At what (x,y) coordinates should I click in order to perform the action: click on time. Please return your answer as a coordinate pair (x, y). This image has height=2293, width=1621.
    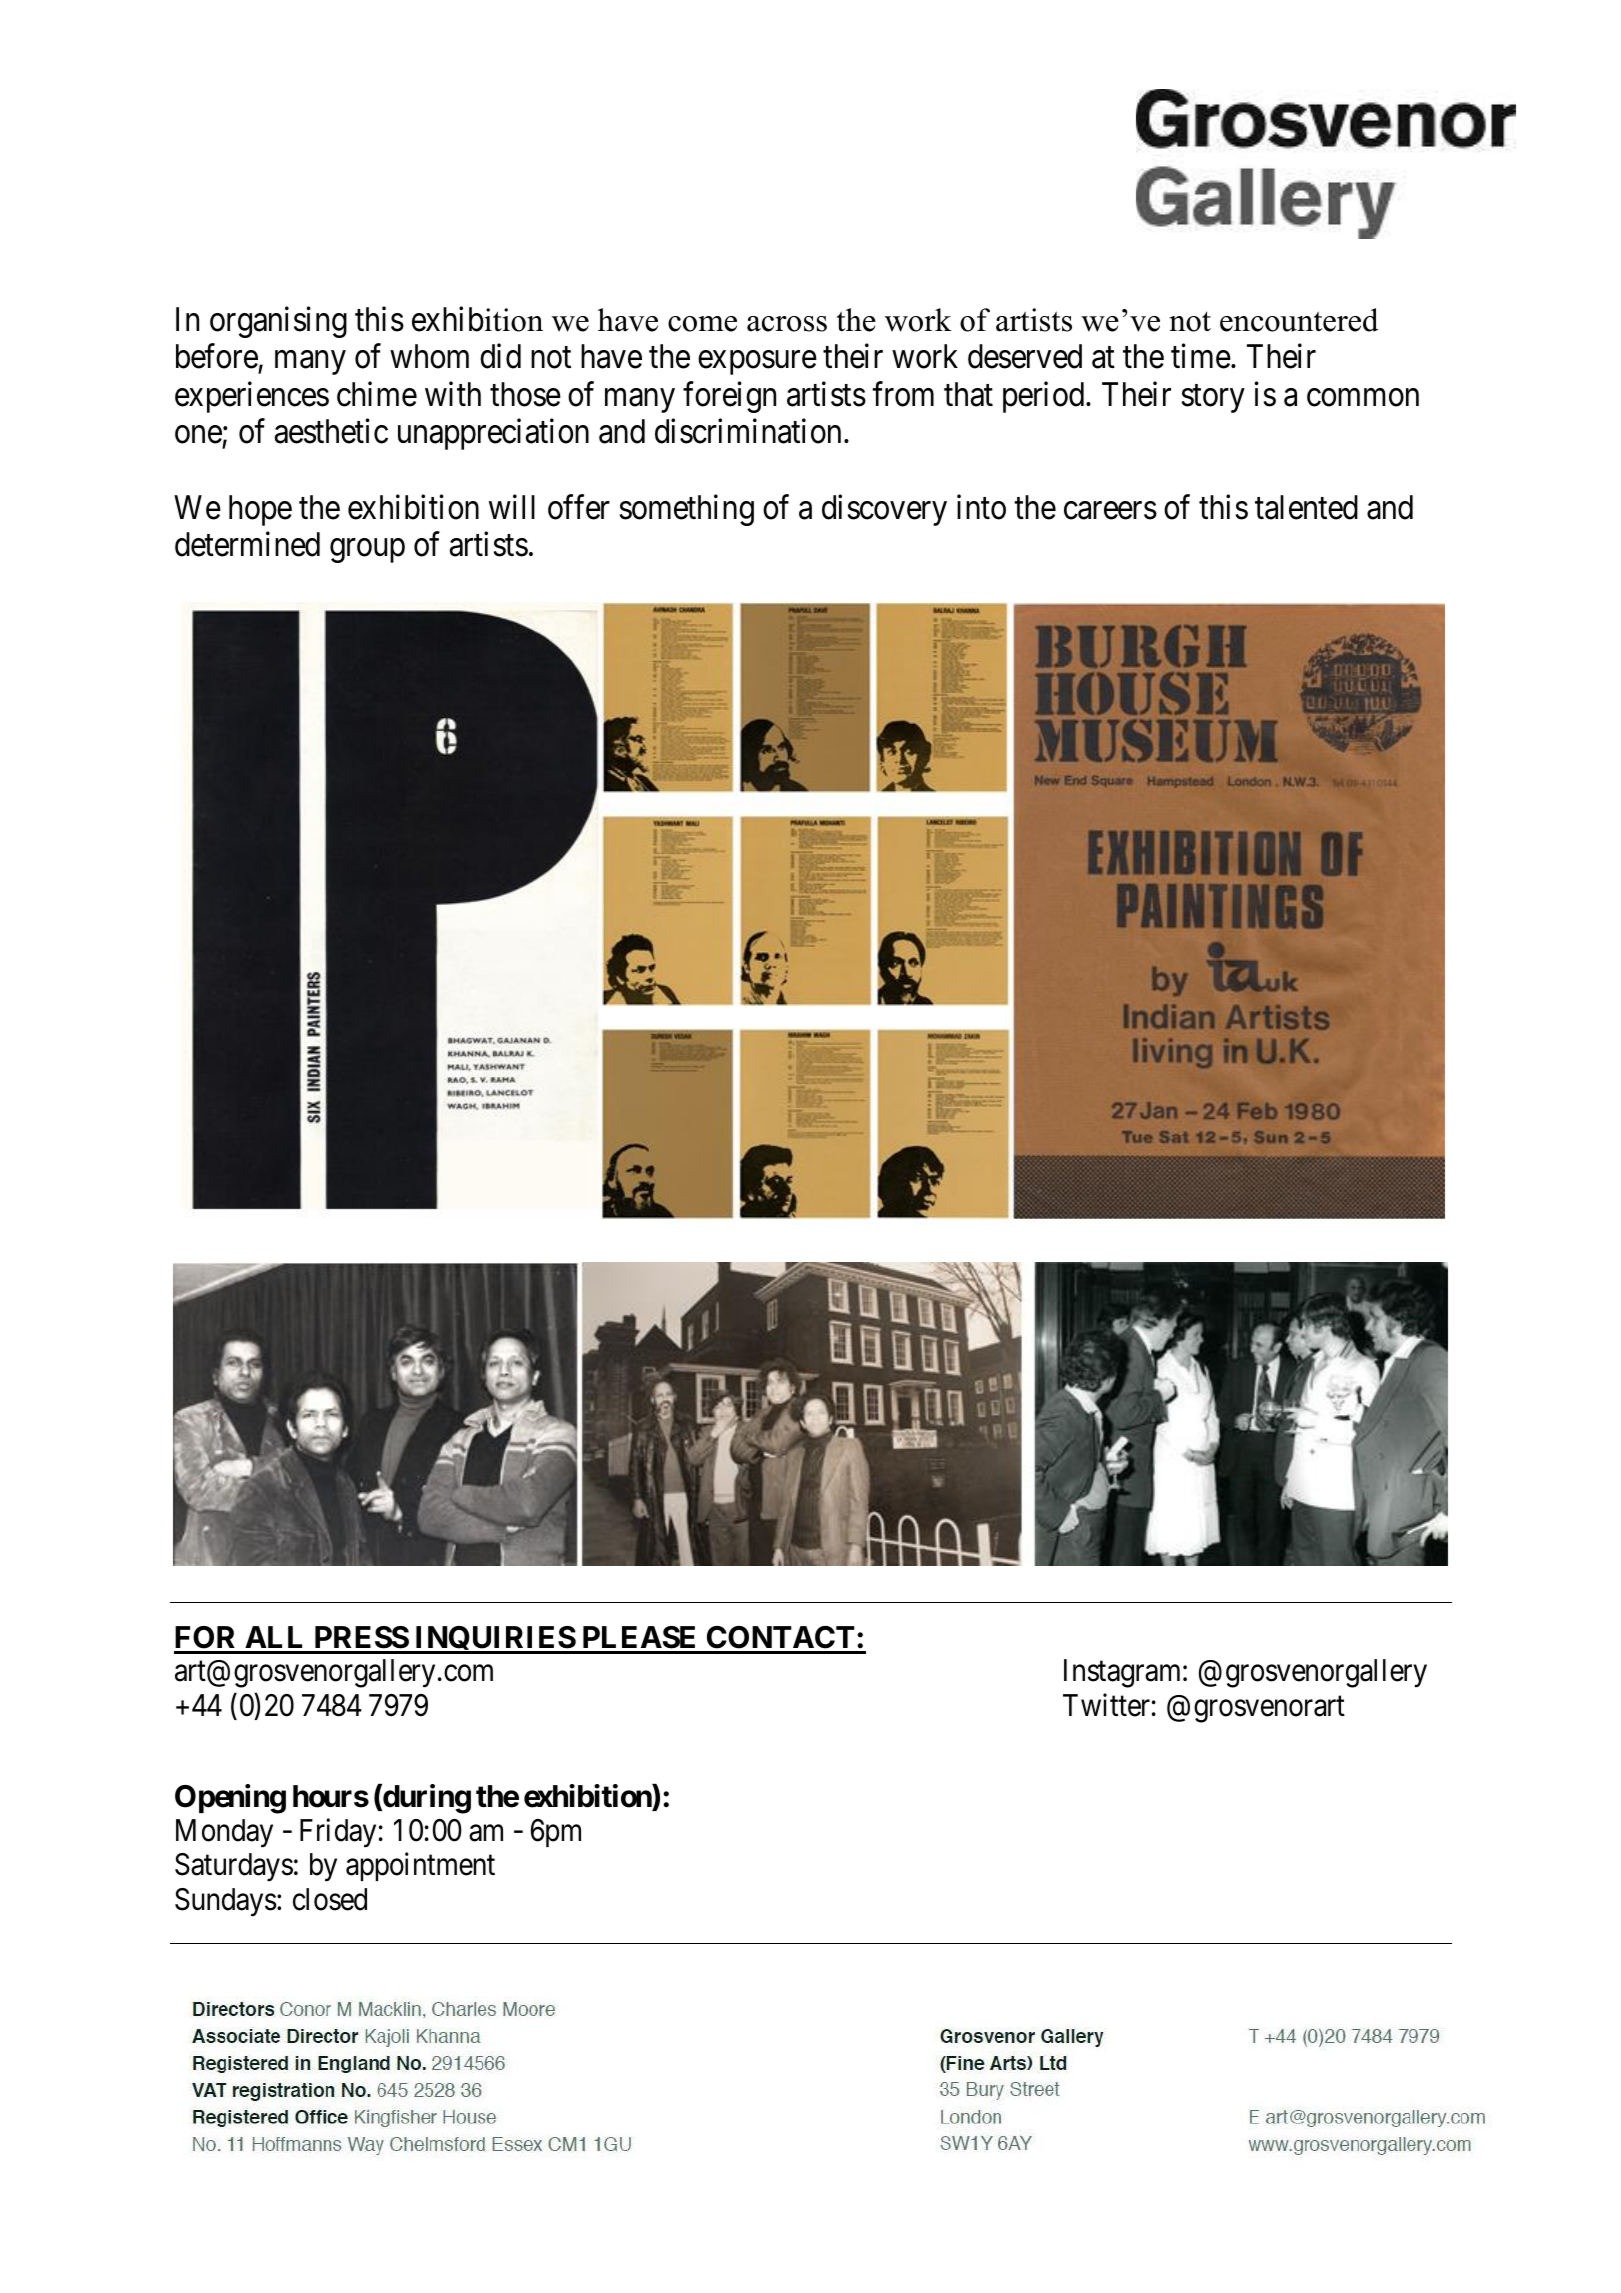
    Looking at the image, I should click on (1201, 356).
